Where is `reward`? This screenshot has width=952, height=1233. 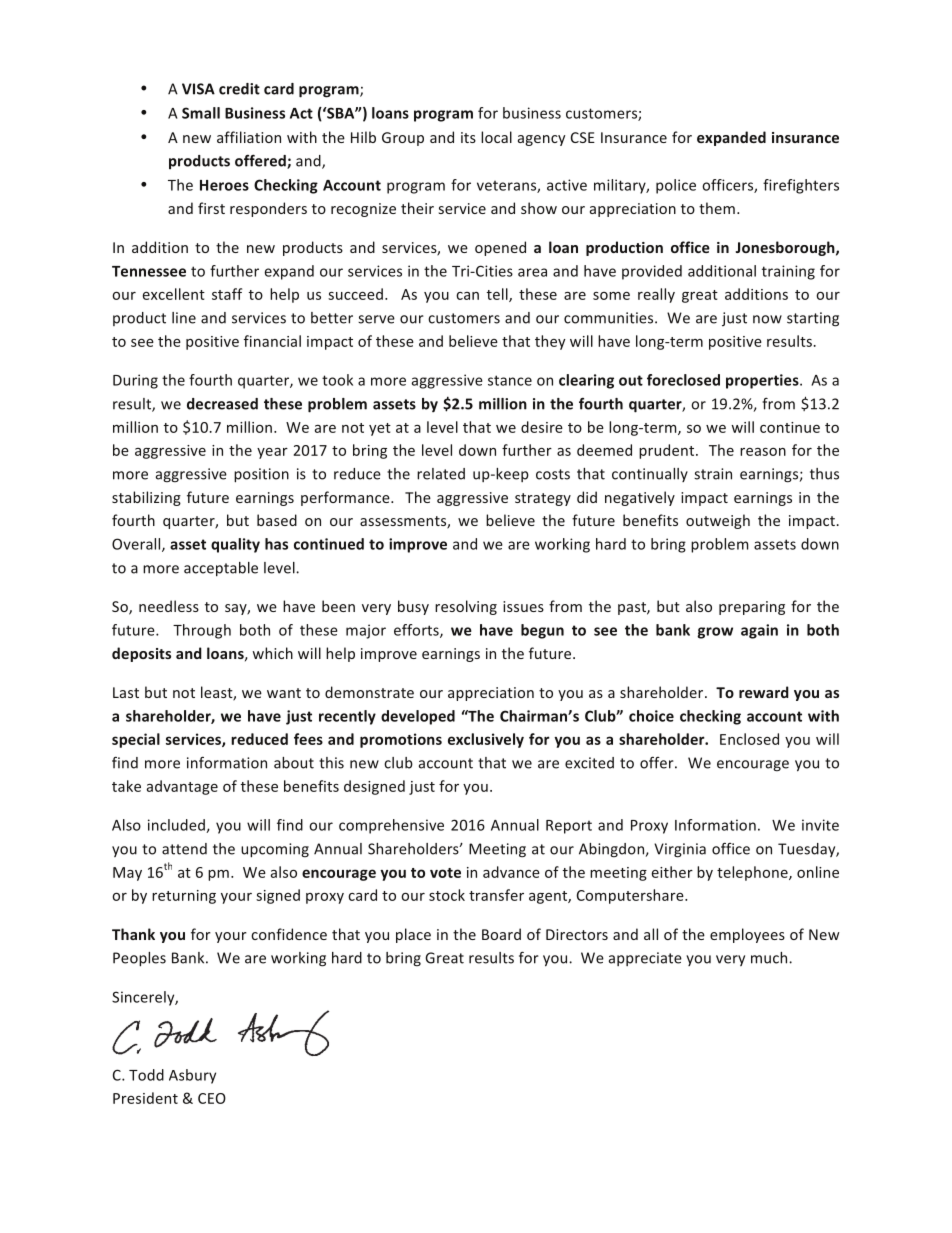 reward is located at coordinates (764, 692).
